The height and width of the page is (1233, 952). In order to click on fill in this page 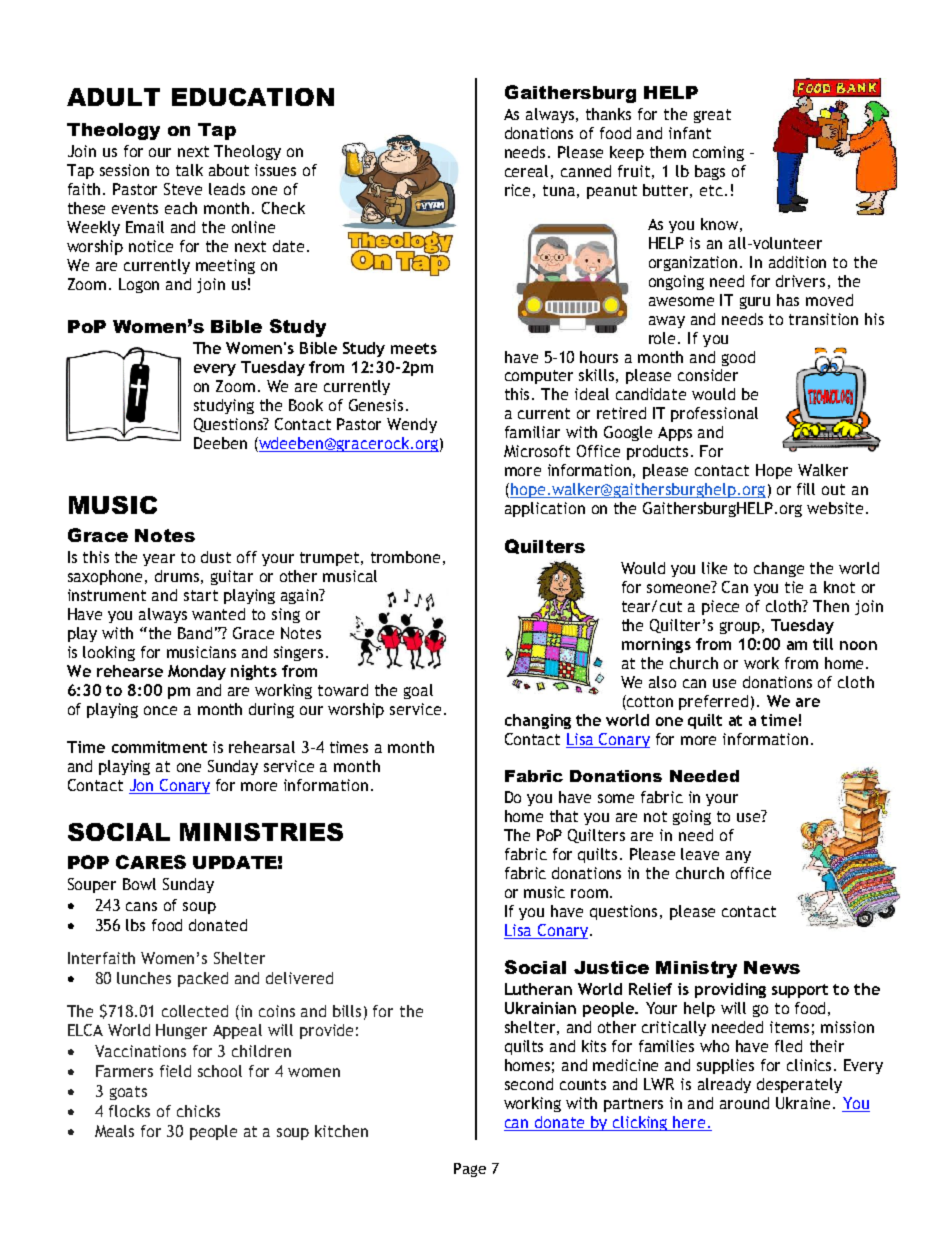, I will do `click(806, 489)`.
